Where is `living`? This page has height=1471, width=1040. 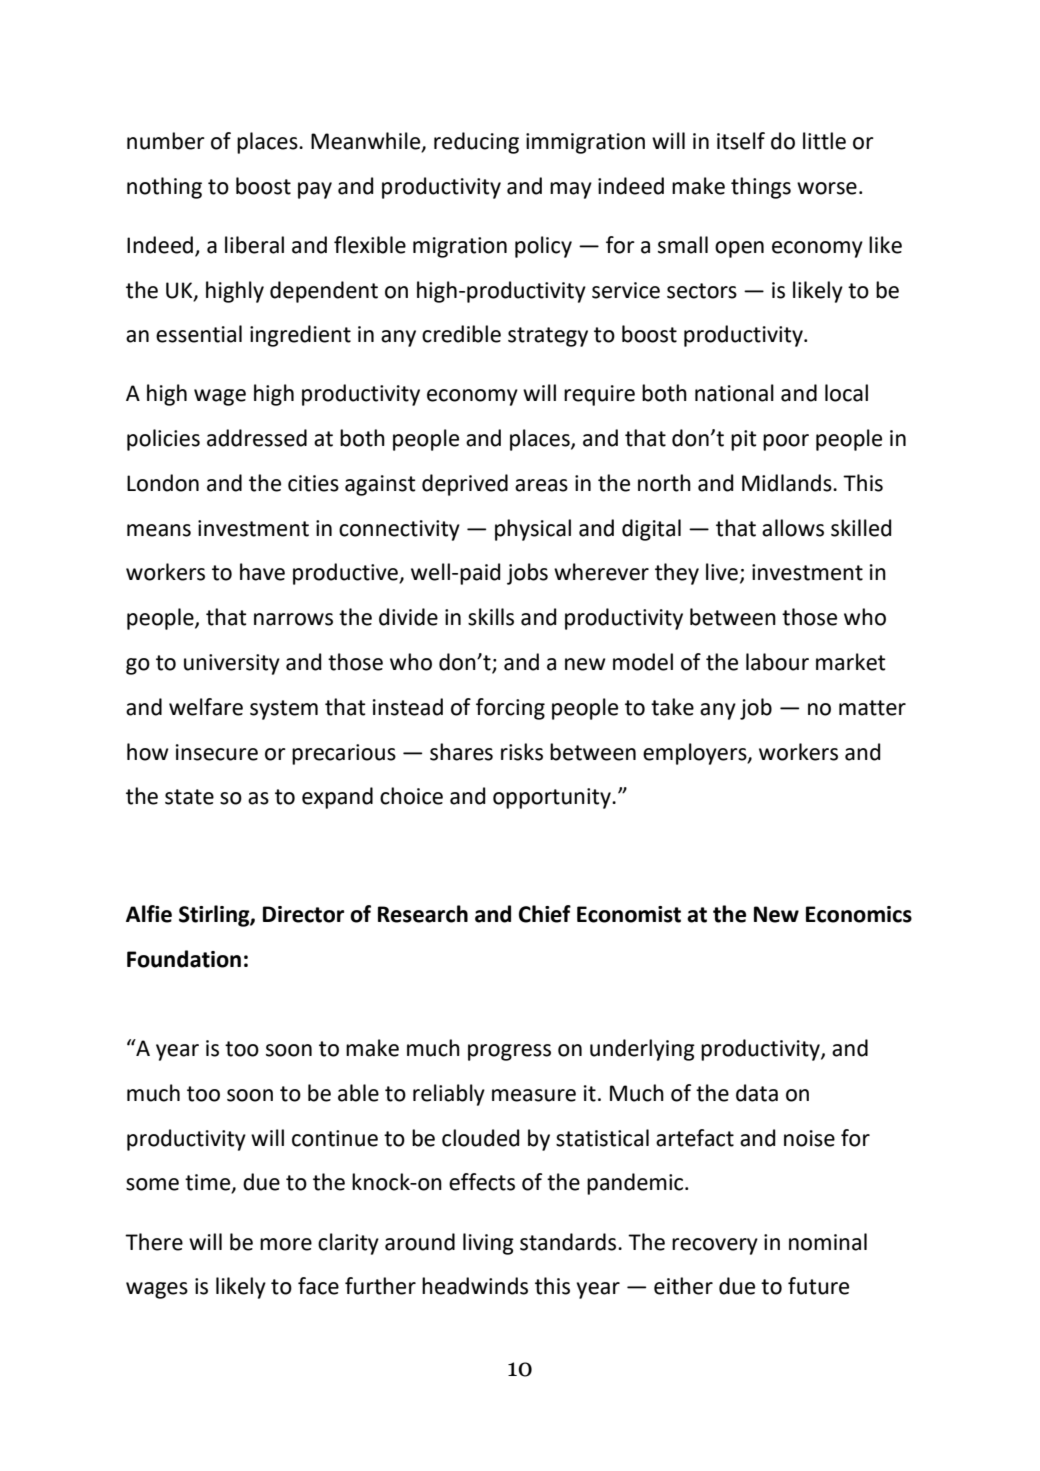
living is located at coordinates (488, 1244).
